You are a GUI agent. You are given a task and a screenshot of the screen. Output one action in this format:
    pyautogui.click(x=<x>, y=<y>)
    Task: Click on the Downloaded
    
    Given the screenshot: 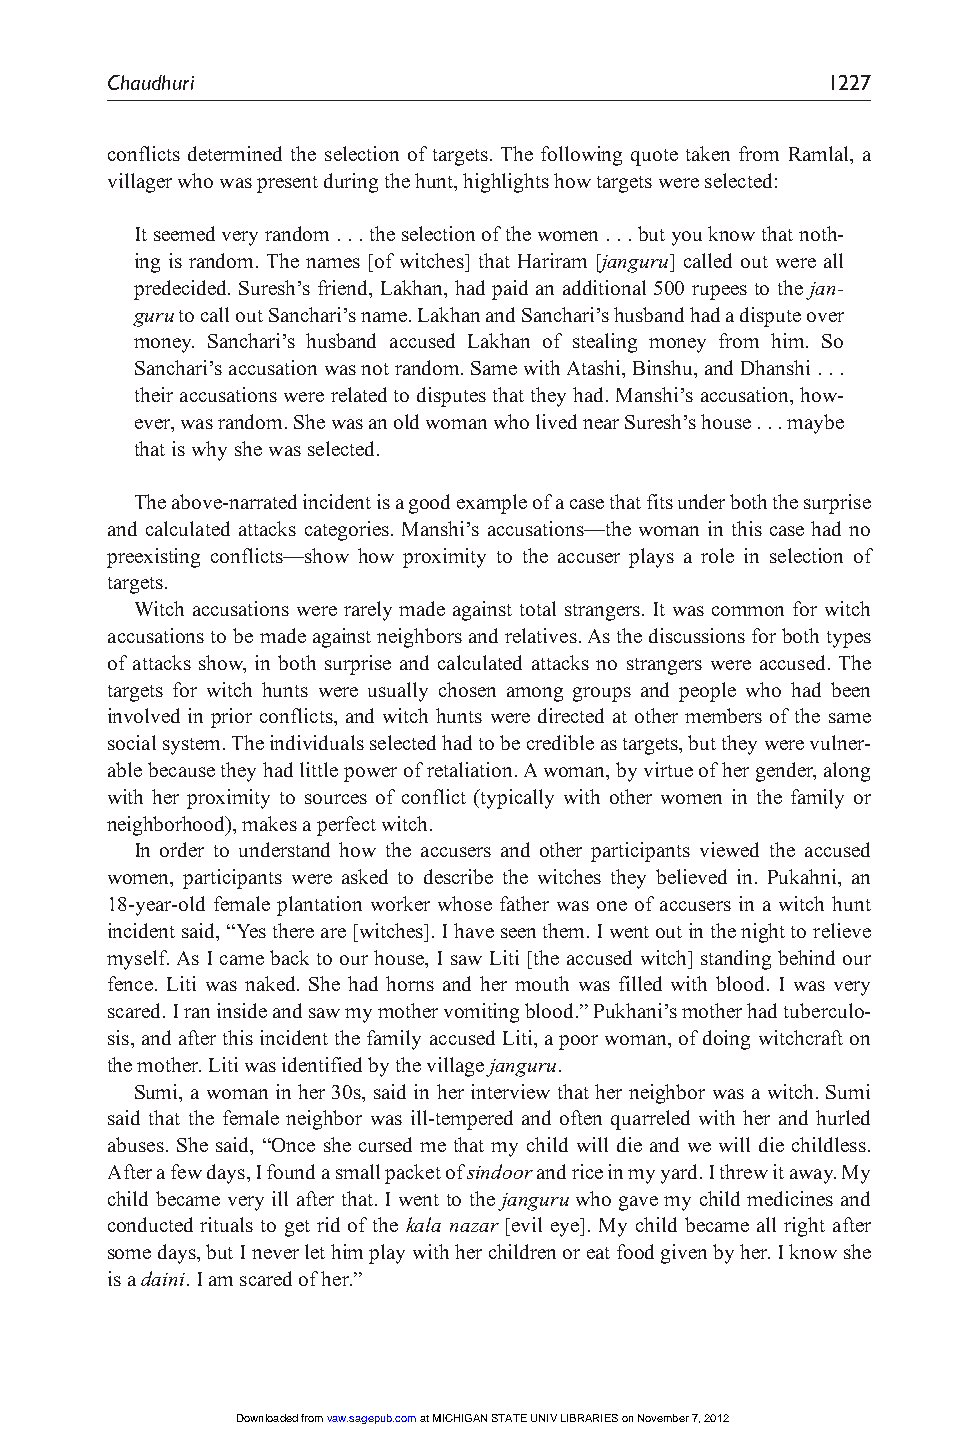 What is the action you would take?
    pyautogui.click(x=267, y=1418)
